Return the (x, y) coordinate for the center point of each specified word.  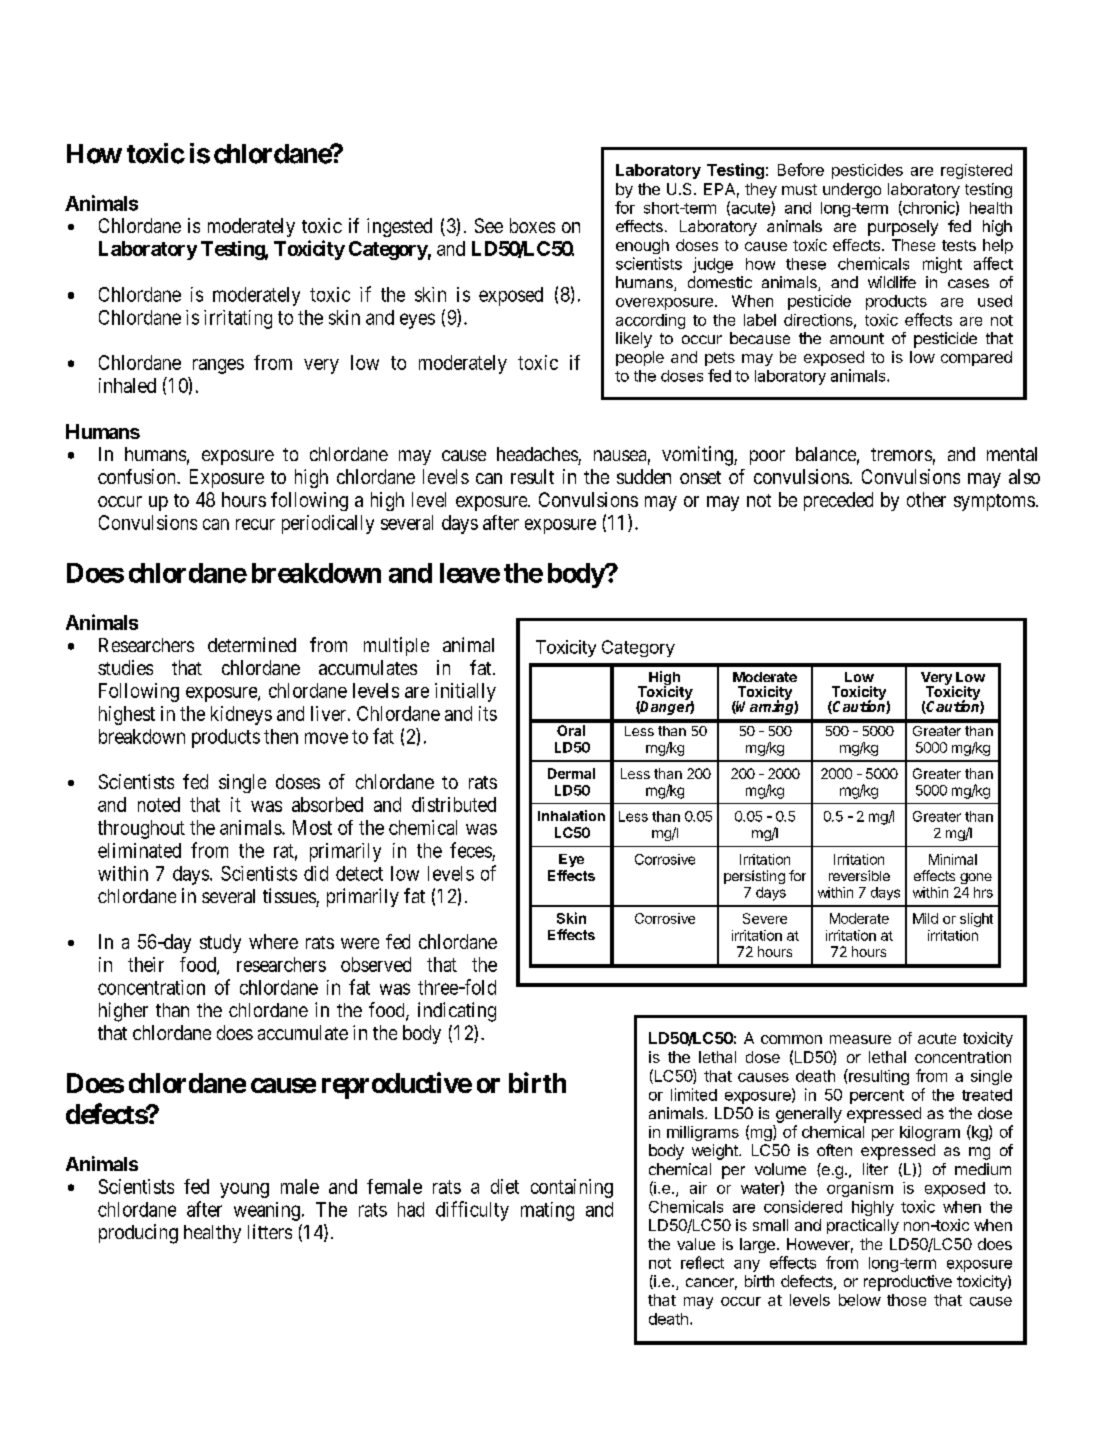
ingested (399, 227)
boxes (532, 225)
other (926, 499)
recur (255, 524)
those (906, 1300)
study (220, 943)
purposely (903, 228)
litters (270, 1231)
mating (547, 1211)
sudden (644, 476)
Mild (925, 918)
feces (471, 850)
